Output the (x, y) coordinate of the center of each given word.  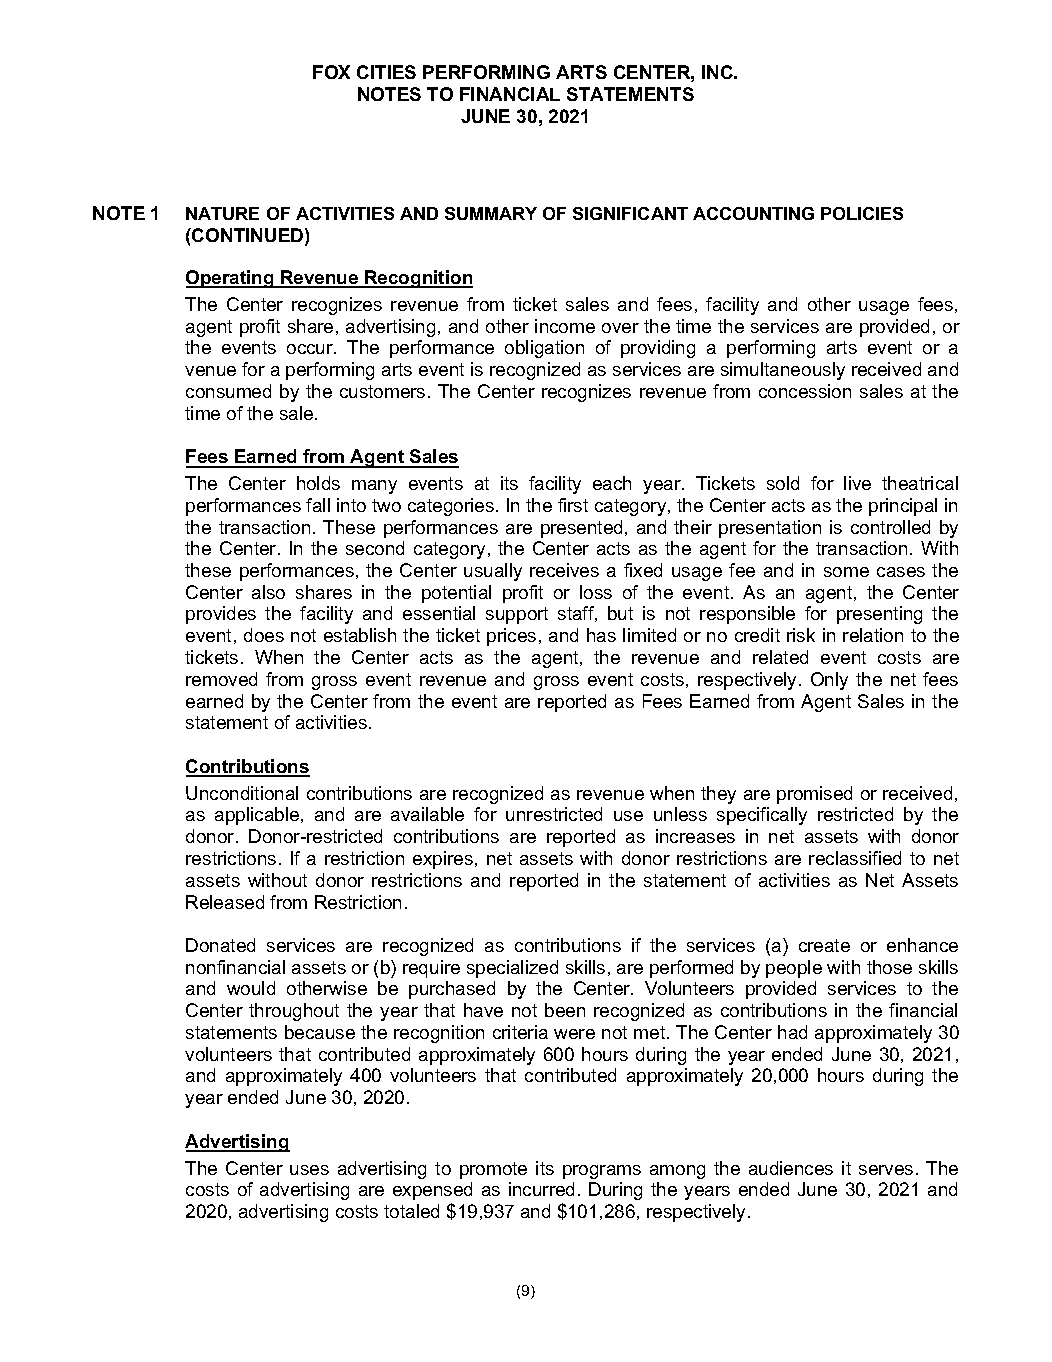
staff (577, 614)
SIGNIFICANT (630, 213)
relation (873, 635)
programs (602, 1172)
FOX (331, 72)
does (264, 635)
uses (309, 1170)
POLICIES (862, 213)
